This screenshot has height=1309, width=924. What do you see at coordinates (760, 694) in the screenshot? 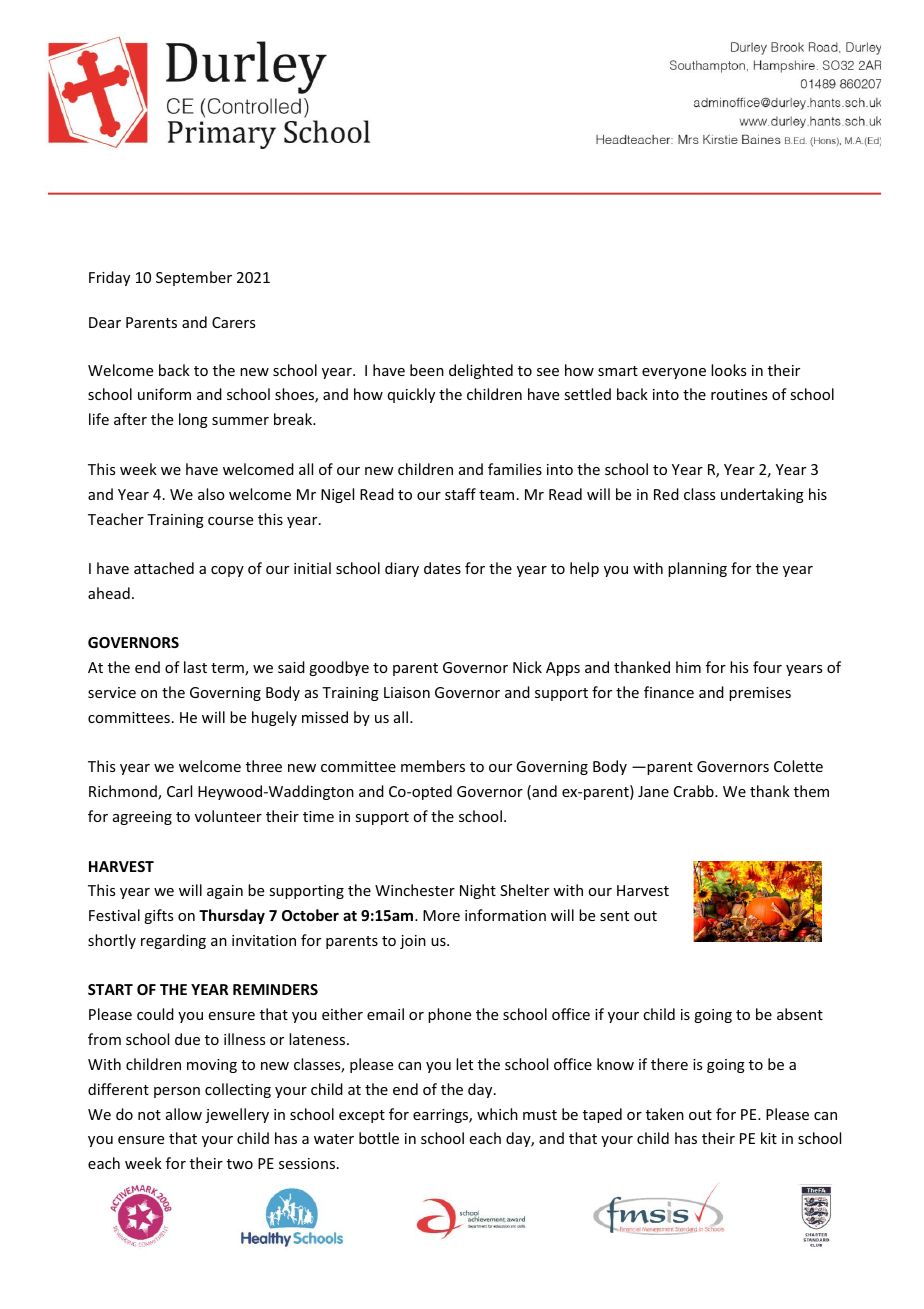
I see `premises` at bounding box center [760, 694].
